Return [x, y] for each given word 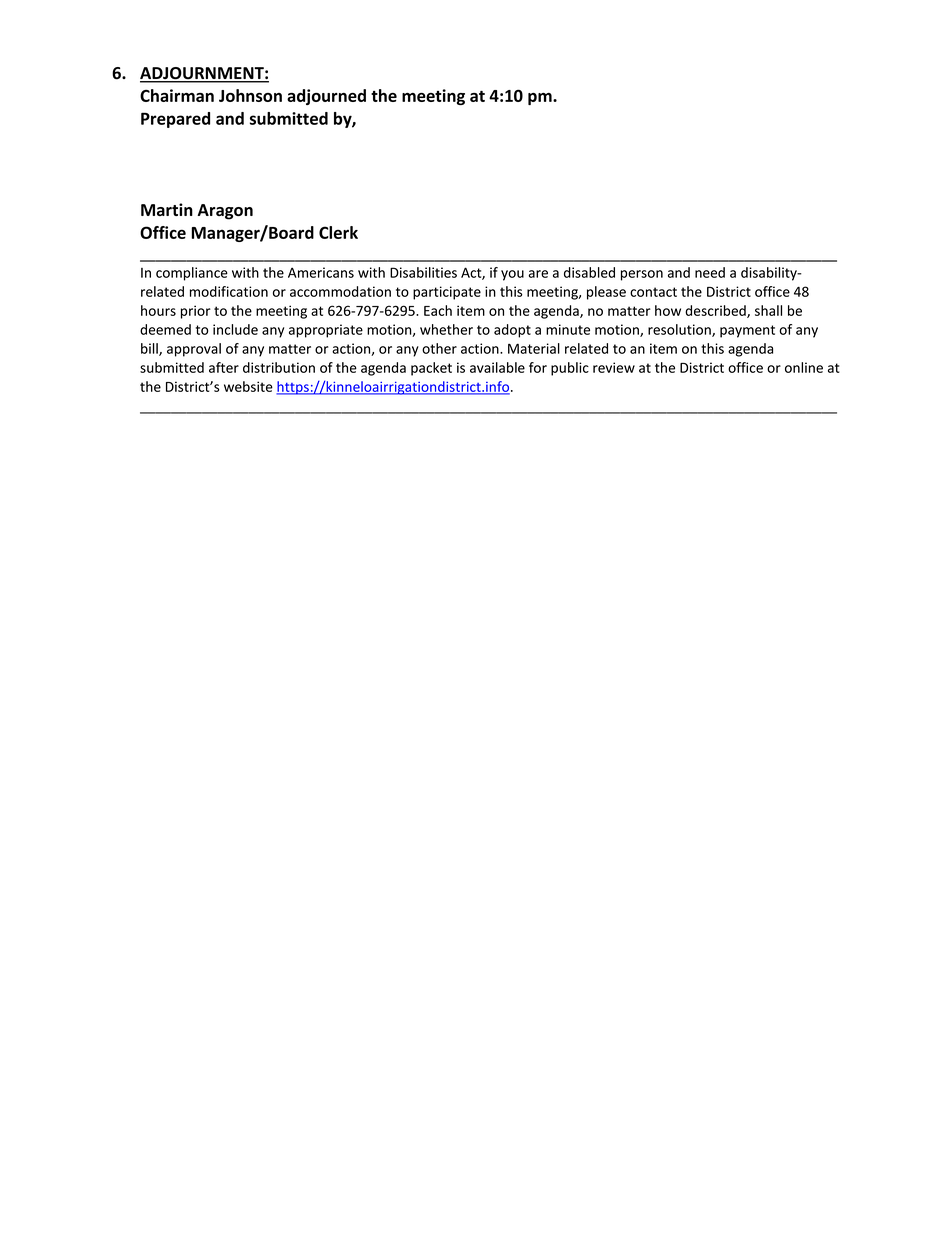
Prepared [175, 120]
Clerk [338, 232]
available [497, 367]
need [710, 272]
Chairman [177, 95]
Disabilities [423, 272]
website [248, 386]
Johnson [250, 95]
